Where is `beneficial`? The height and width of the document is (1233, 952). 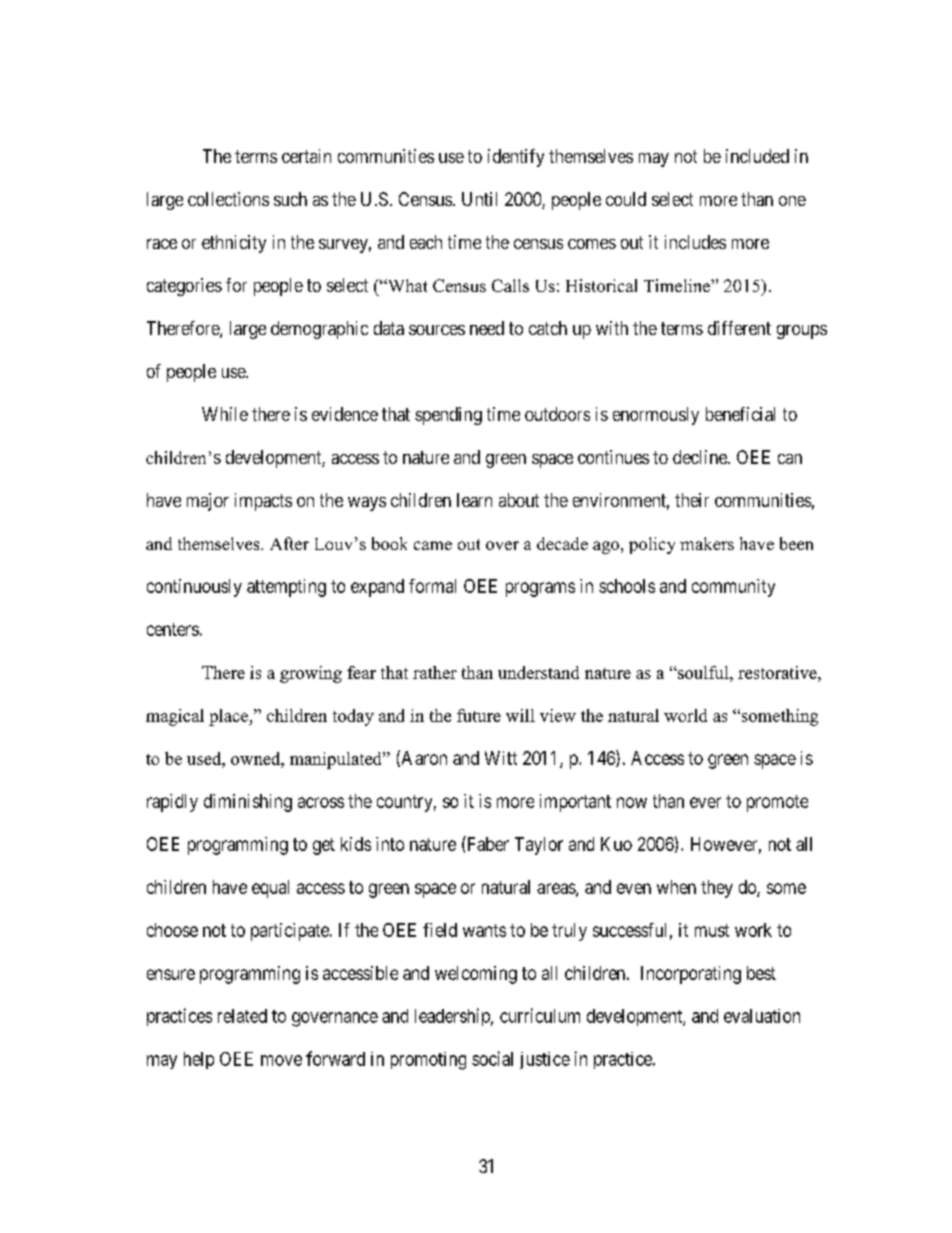 beneficial is located at coordinates (740, 414).
